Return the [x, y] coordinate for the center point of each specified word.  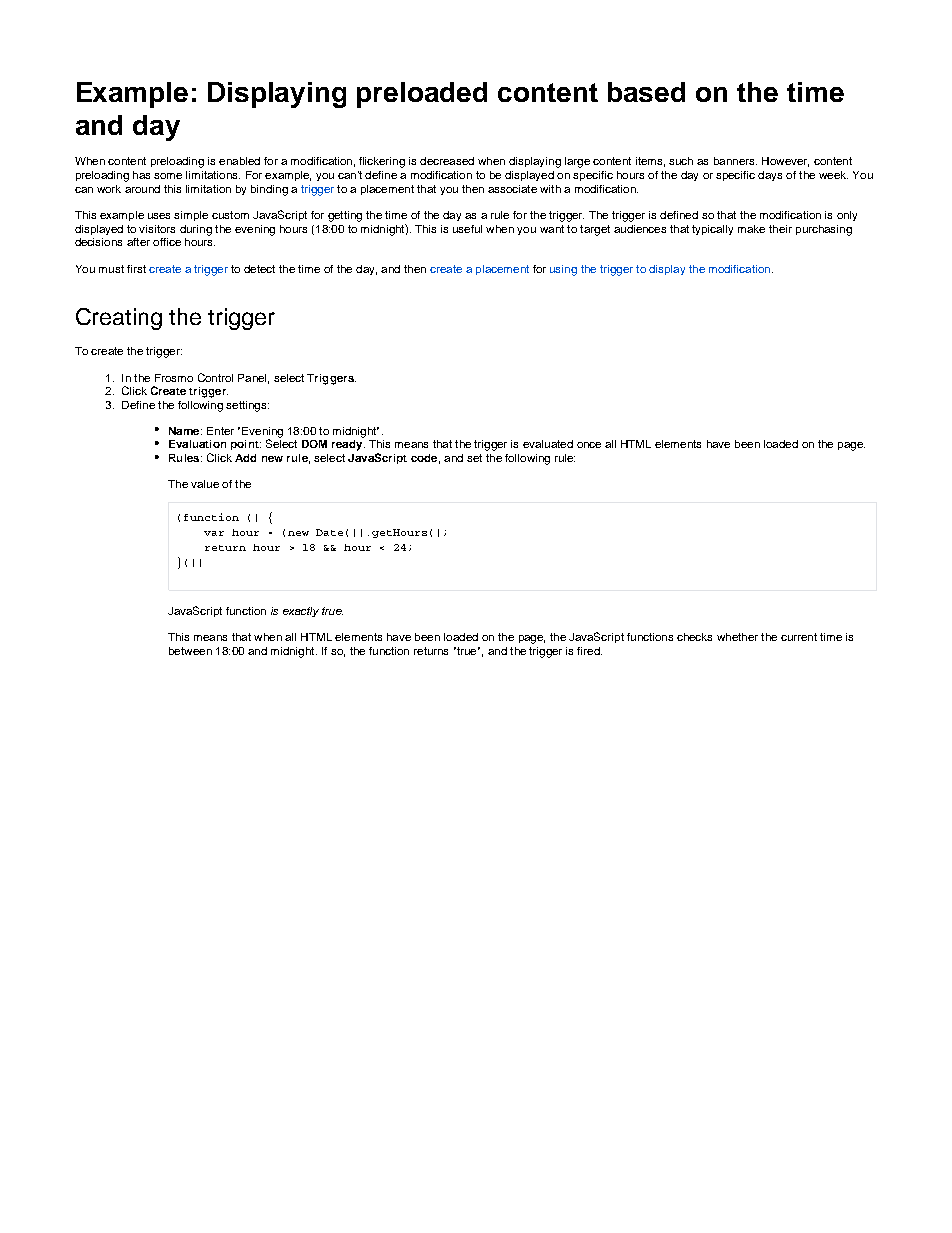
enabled [239, 161]
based [646, 92]
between [190, 651]
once [589, 445]
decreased [447, 161]
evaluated [548, 444]
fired [589, 651]
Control [215, 377]
